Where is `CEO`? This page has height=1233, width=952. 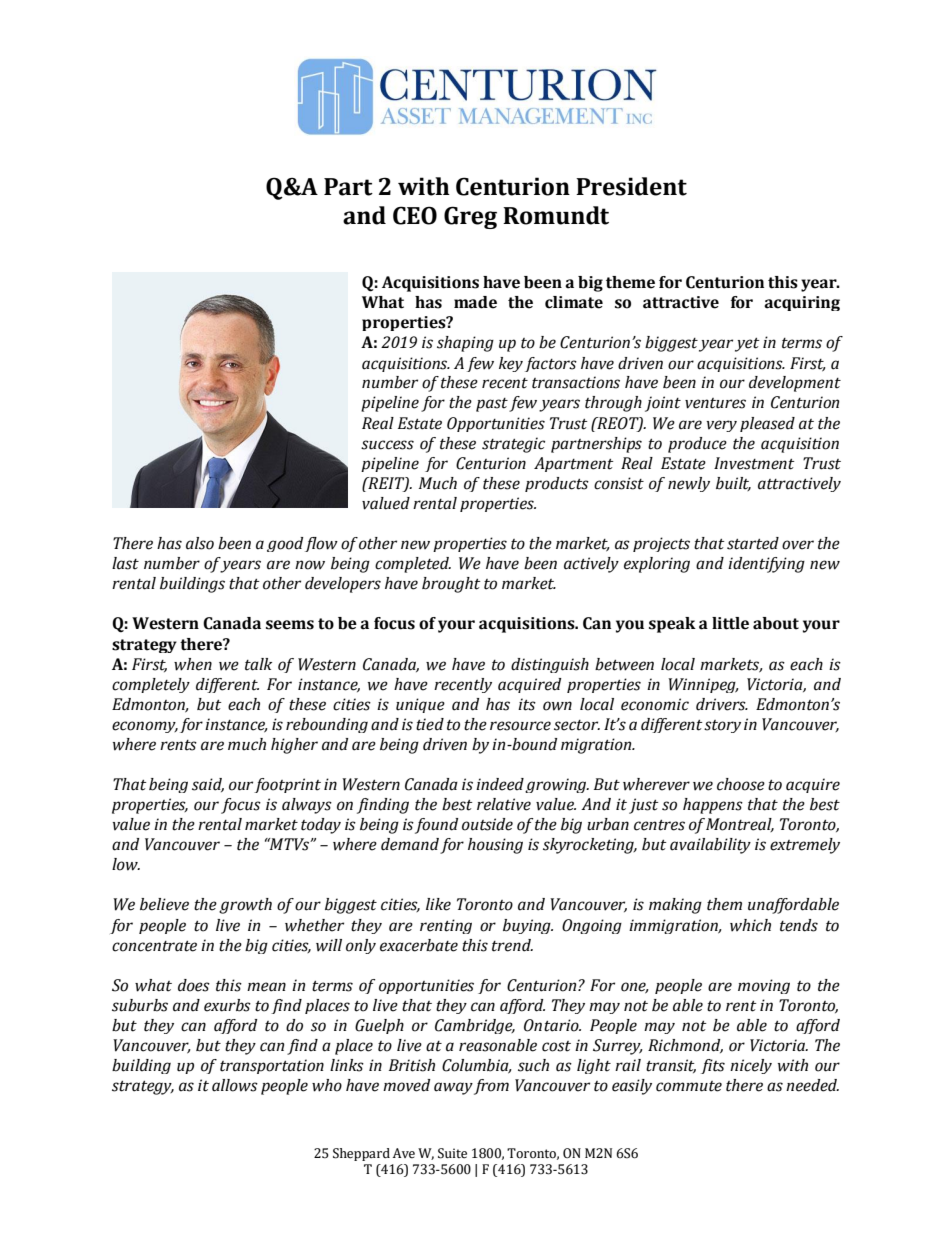
CEO is located at coordinates (415, 215).
